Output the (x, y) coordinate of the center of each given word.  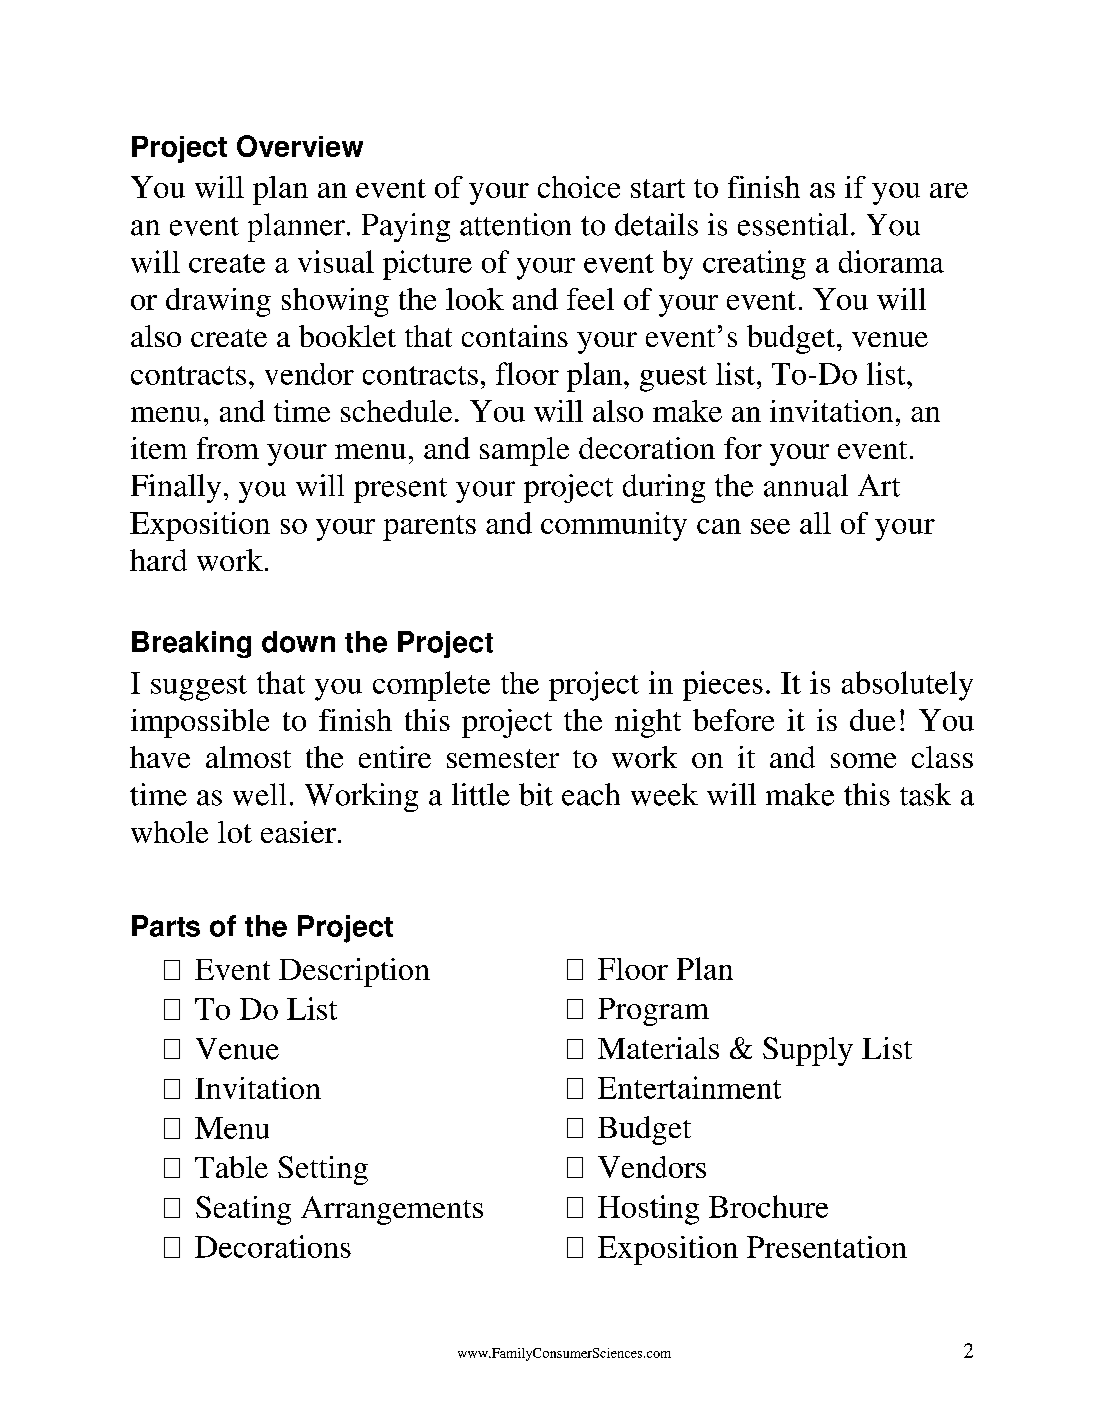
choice (579, 187)
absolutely (907, 686)
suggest (199, 688)
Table (231, 1167)
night (648, 723)
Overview (300, 146)
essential (793, 224)
